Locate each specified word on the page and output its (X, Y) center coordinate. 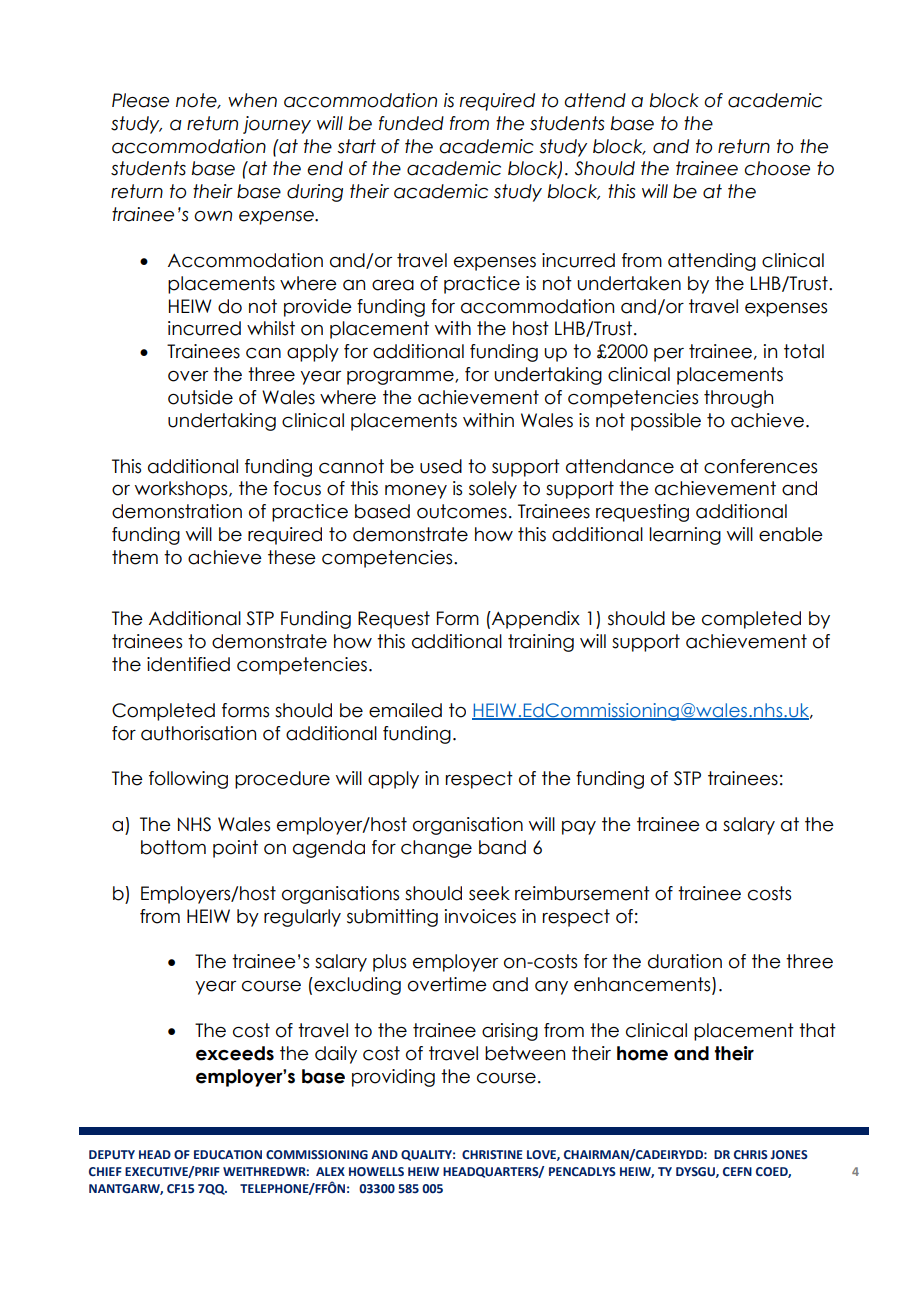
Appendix (535, 620)
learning (685, 536)
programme (401, 378)
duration (685, 961)
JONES (789, 1154)
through (738, 399)
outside (200, 397)
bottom (173, 847)
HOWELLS (376, 1171)
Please (140, 100)
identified (188, 664)
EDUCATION (228, 1154)
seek (489, 893)
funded (411, 123)
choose (777, 168)
